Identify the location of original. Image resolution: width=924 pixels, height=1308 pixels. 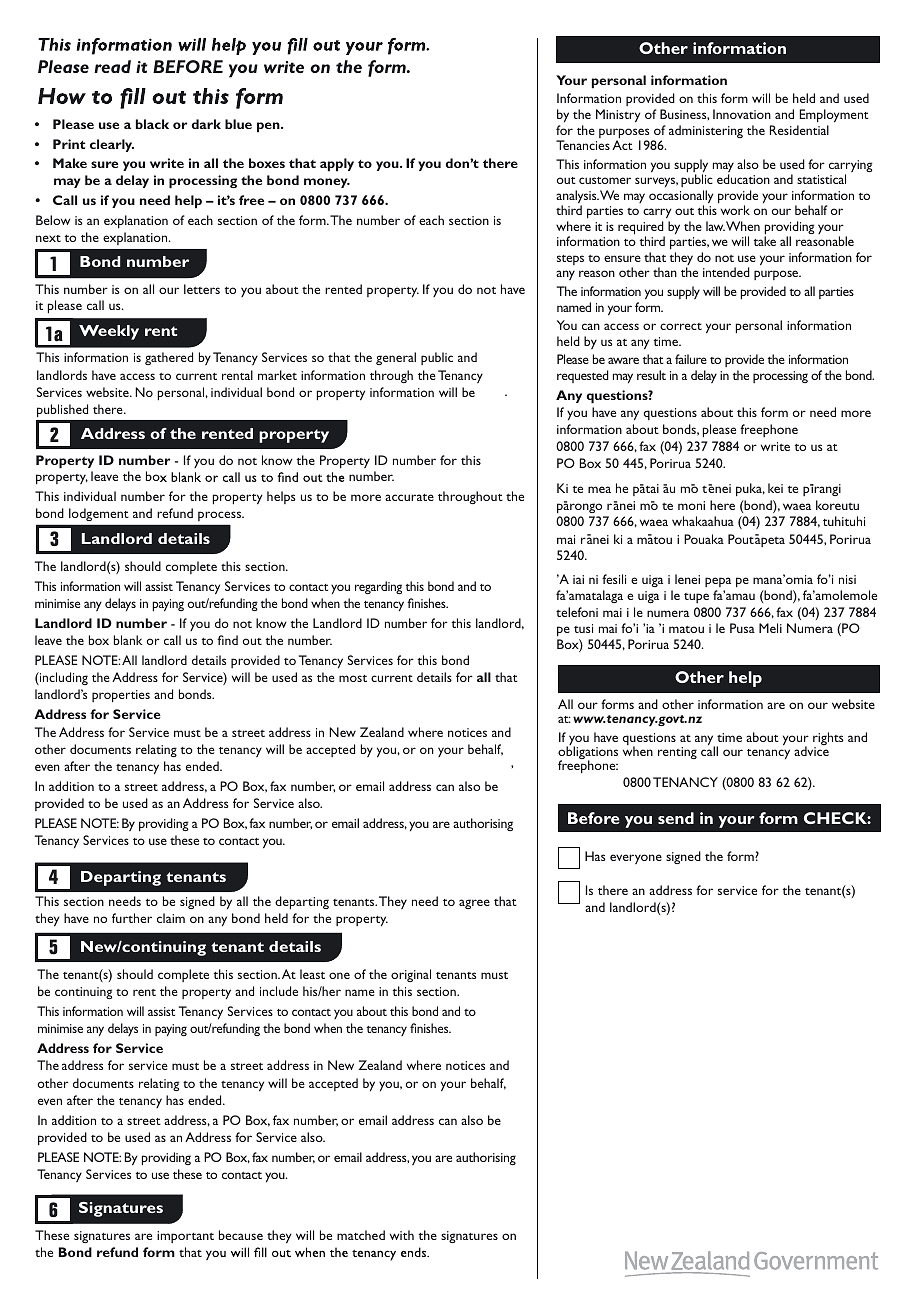
(411, 975).
